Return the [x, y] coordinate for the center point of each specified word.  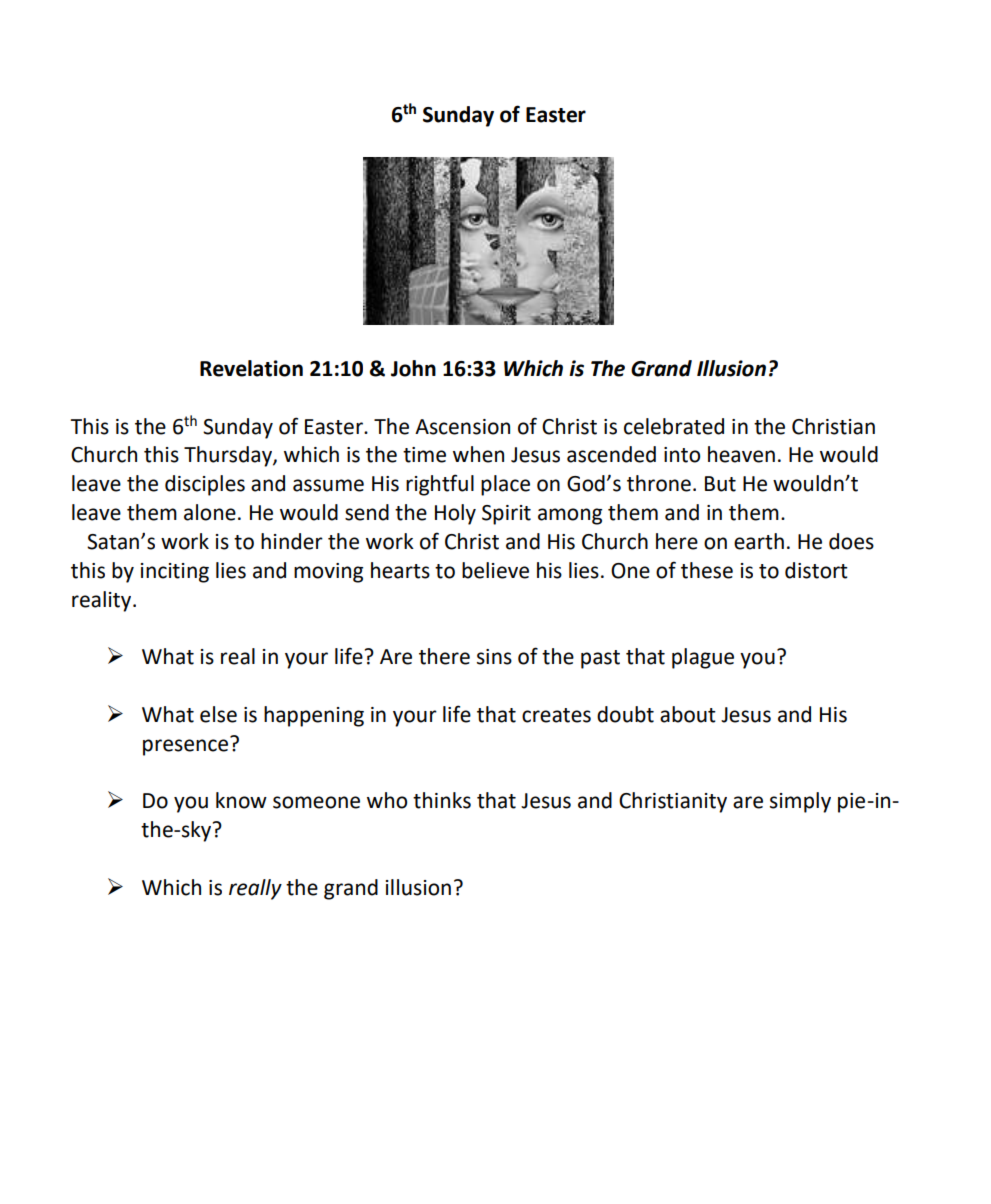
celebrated [674, 426]
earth [759, 541]
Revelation [251, 368]
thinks [442, 800]
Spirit [506, 515]
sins [494, 657]
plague [703, 658]
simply [800, 802]
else [218, 714]
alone [210, 512]
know [241, 800]
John [413, 368]
